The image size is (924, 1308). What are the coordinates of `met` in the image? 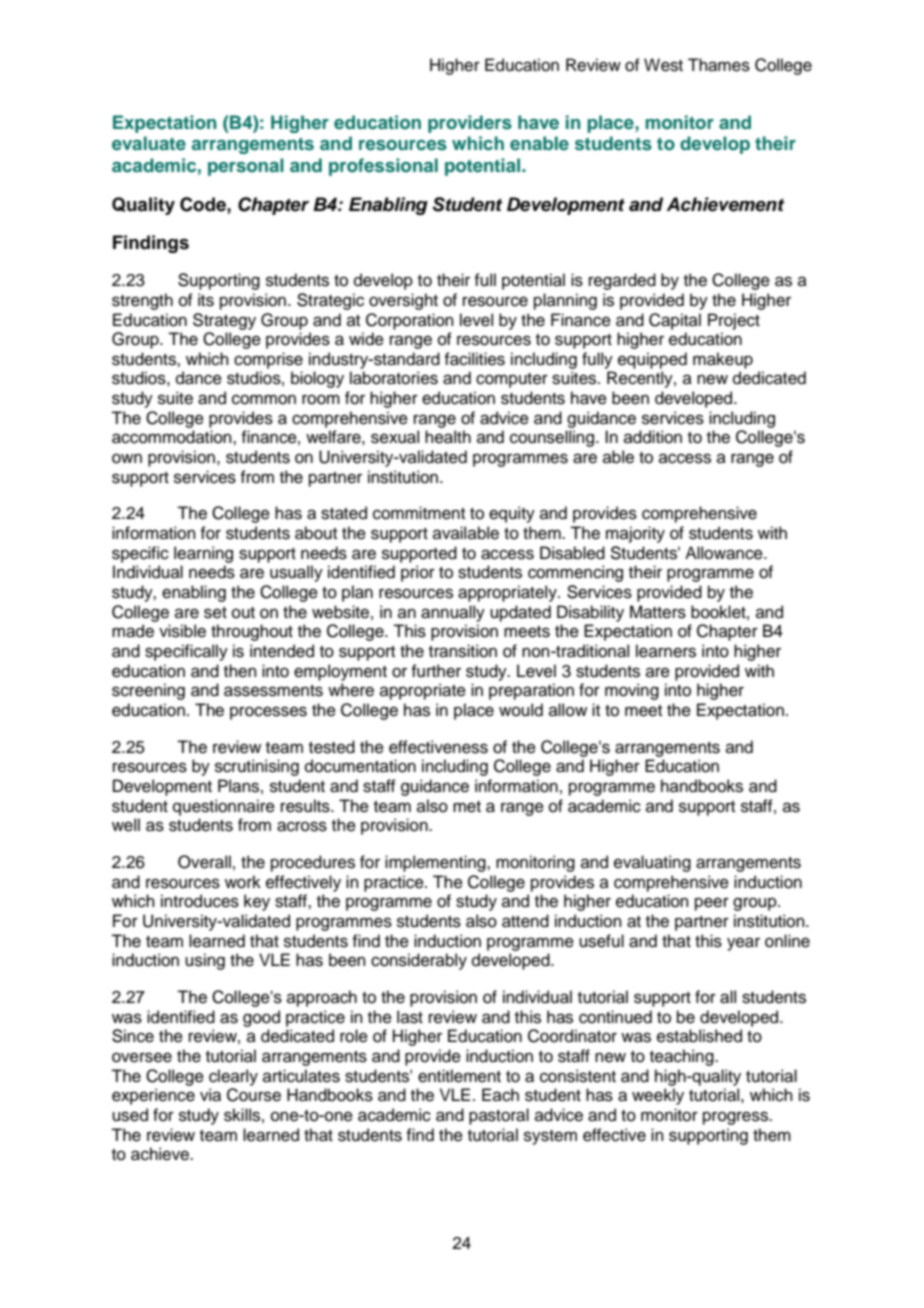 It's located at (467, 807).
